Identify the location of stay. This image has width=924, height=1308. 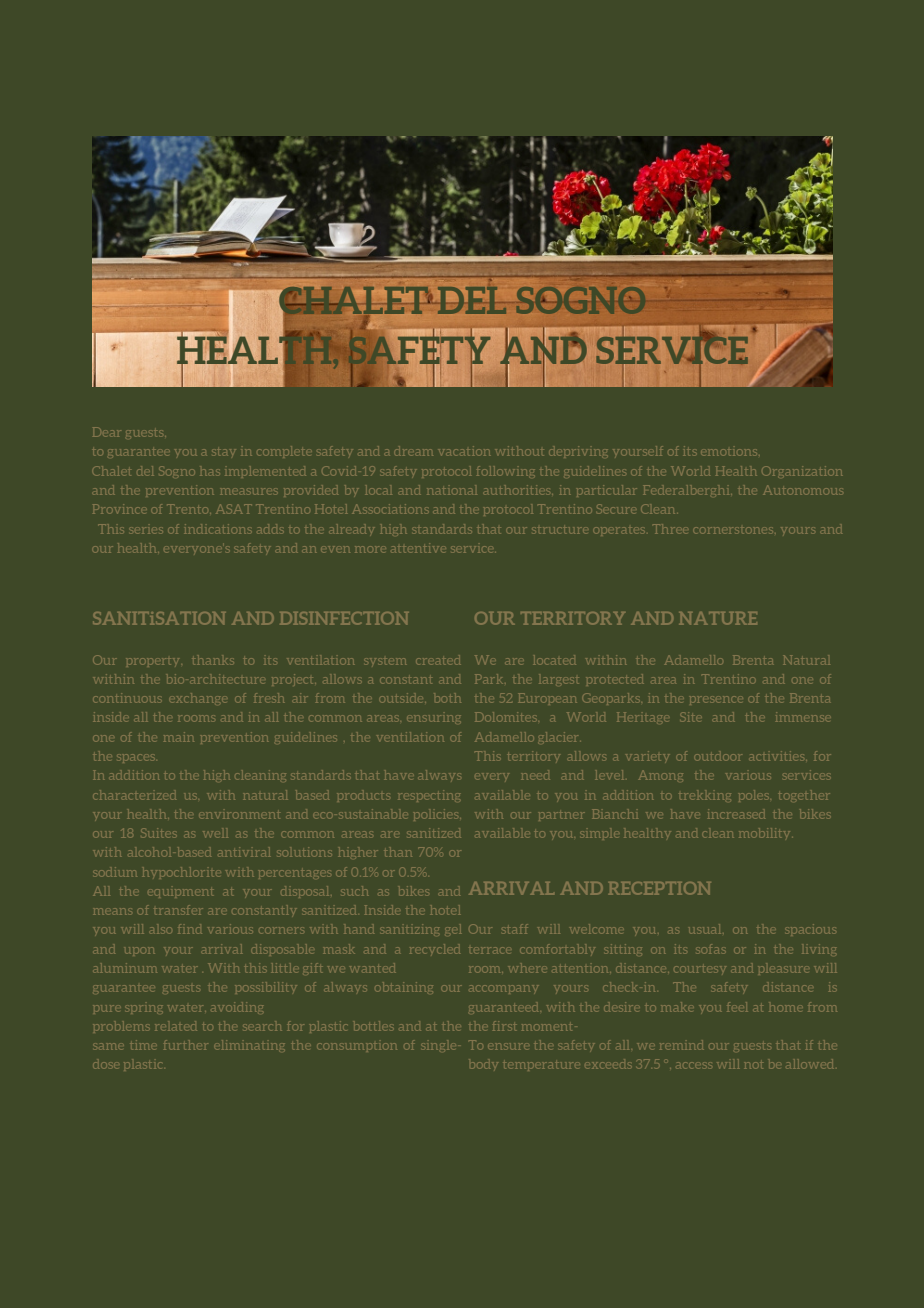
(225, 452).
